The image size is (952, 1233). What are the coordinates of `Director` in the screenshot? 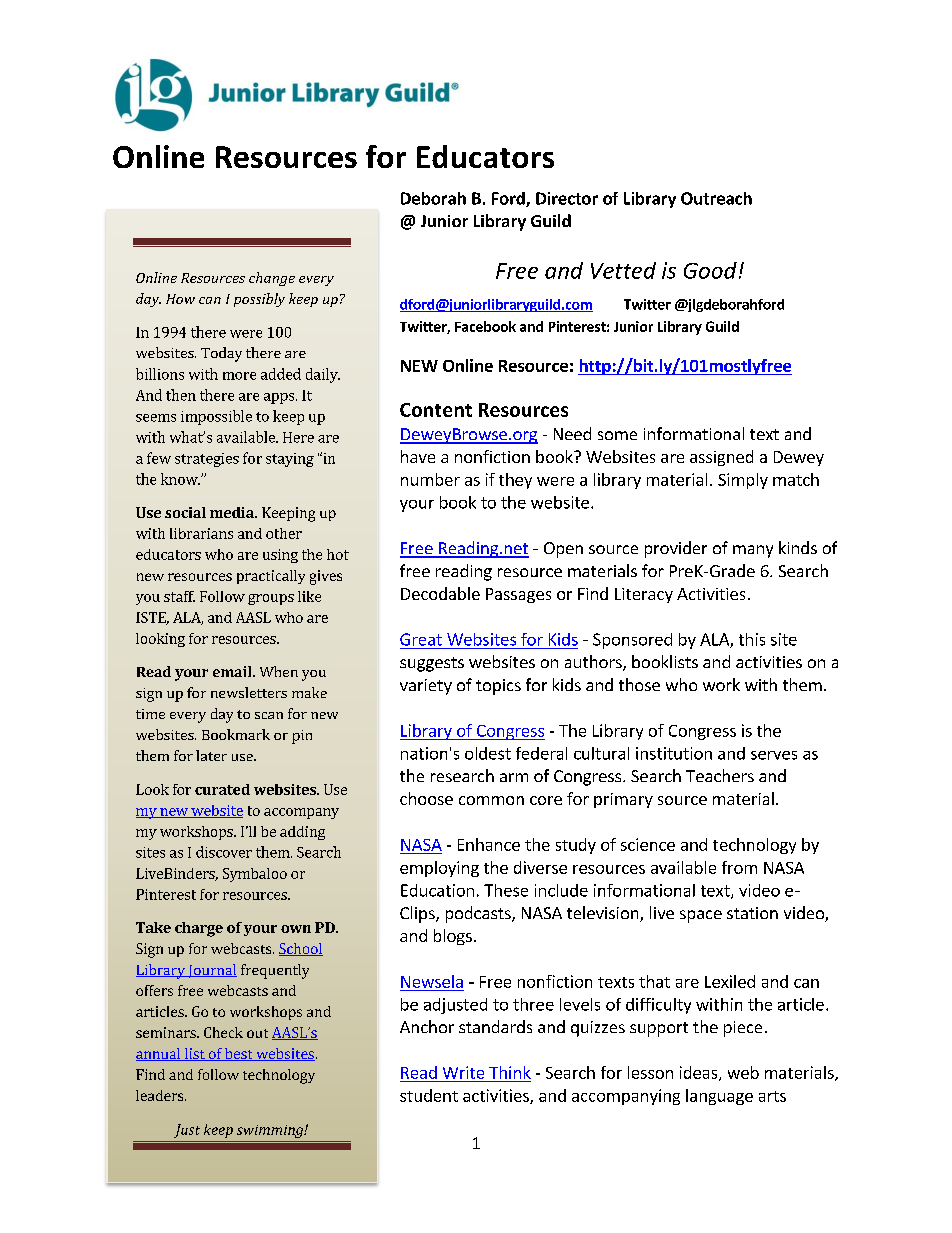 It's located at (567, 198).
